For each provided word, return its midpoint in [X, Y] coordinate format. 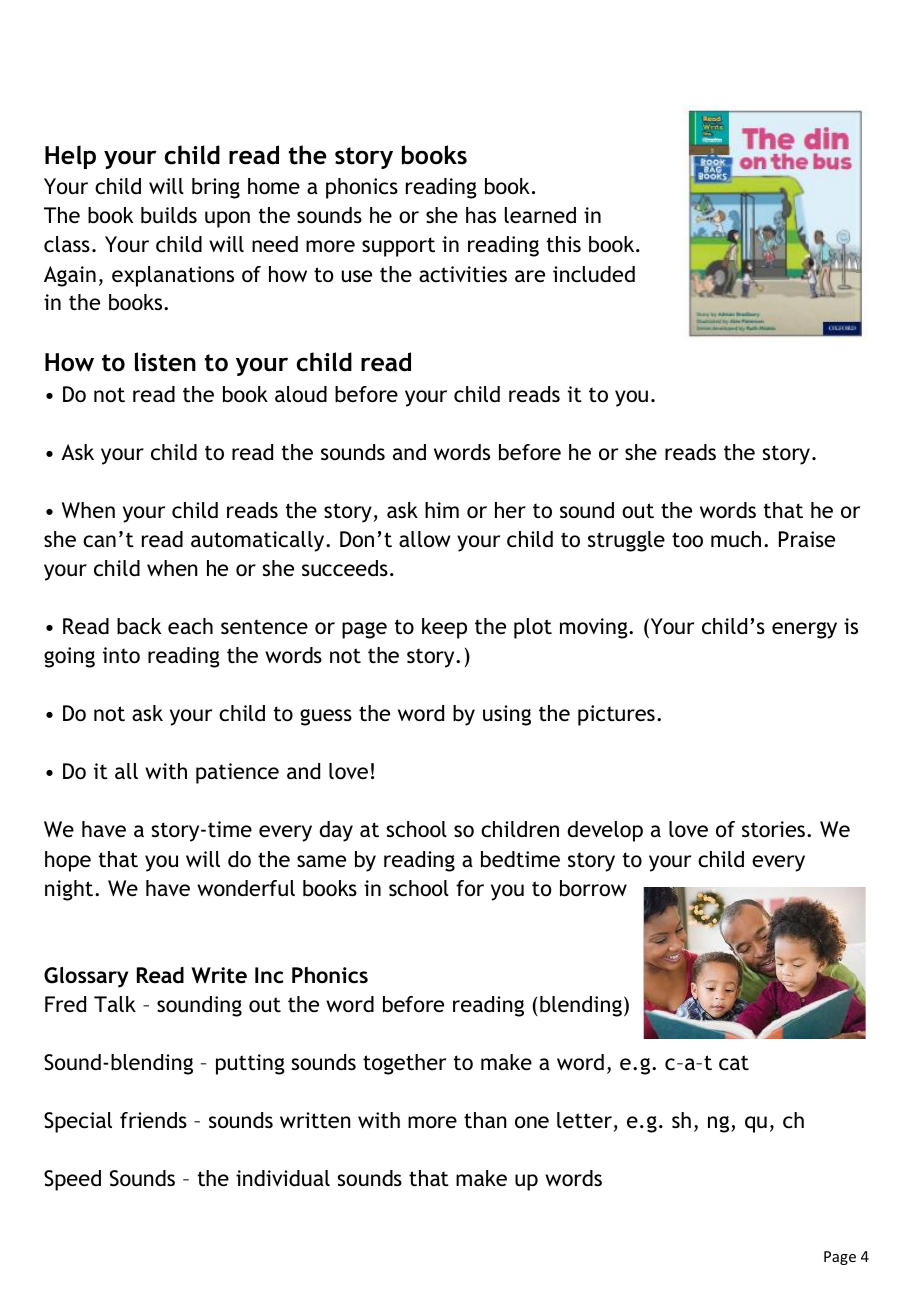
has [481, 215]
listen [165, 362]
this [564, 244]
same [321, 861]
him [442, 510]
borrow [593, 888]
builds [169, 215]
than [485, 1120]
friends [153, 1120]
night [70, 890]
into [121, 655]
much [736, 539]
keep [444, 628]
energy [804, 630]
